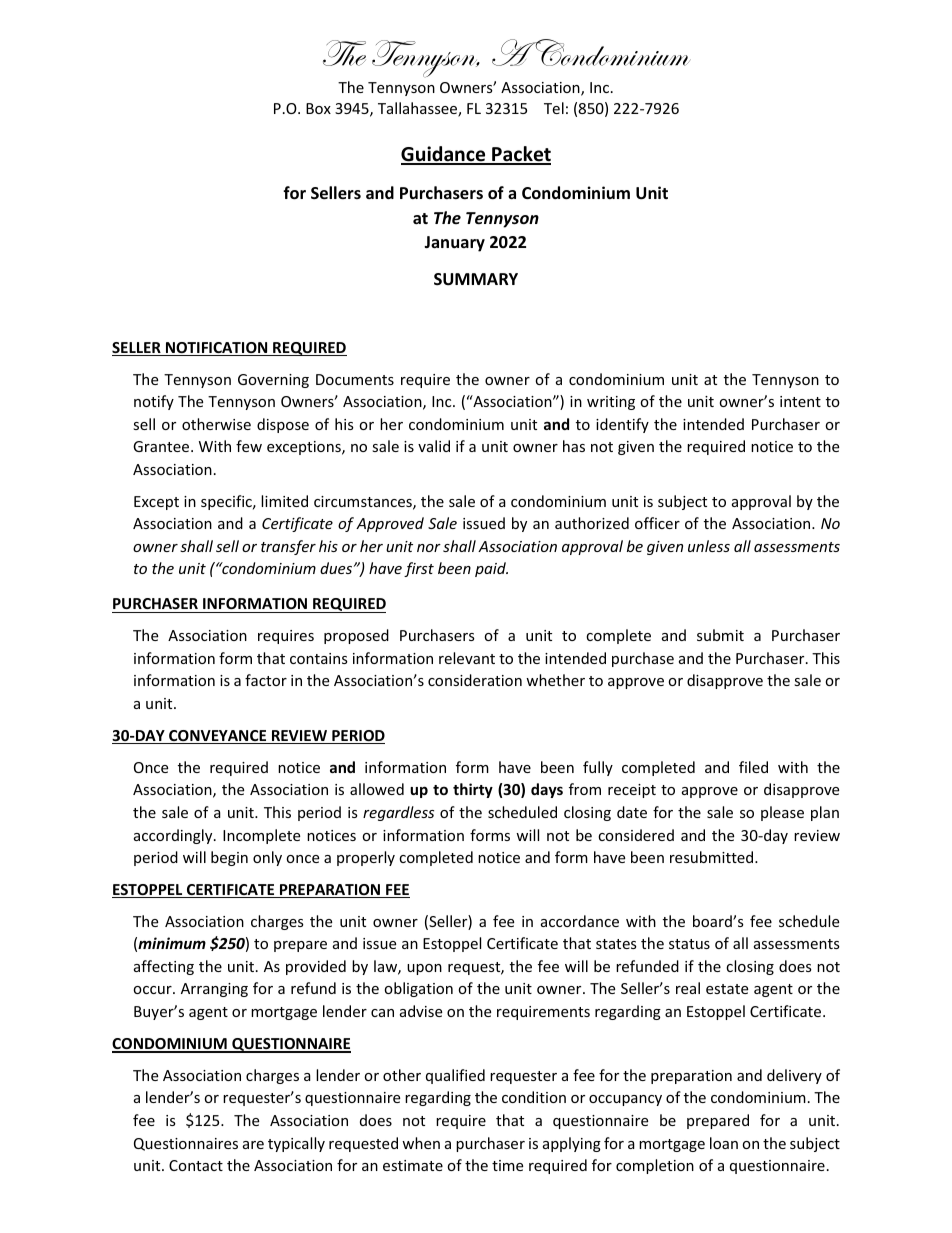  Describe the element at coordinates (520, 155) in the image. I see `Packet` at that location.
